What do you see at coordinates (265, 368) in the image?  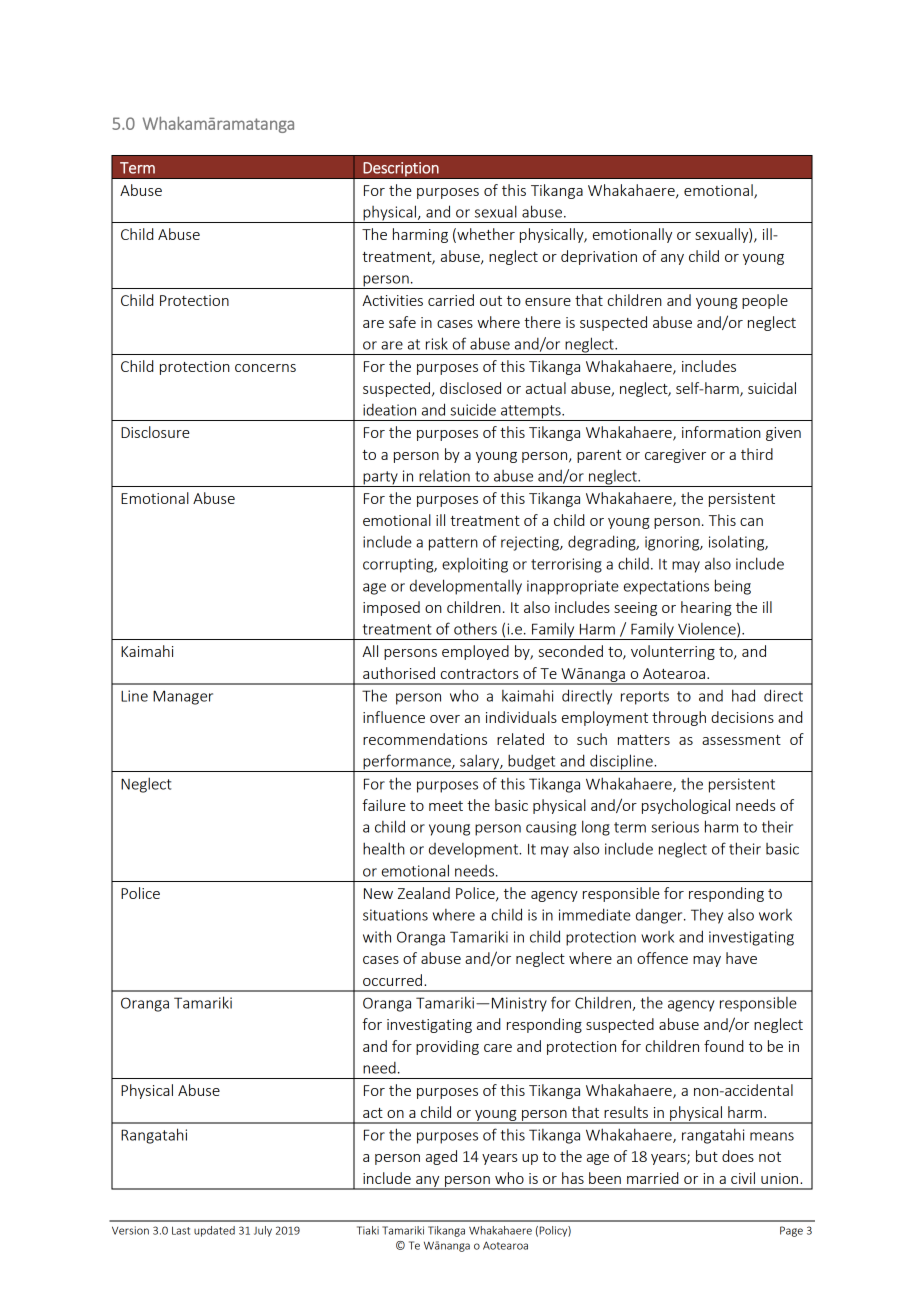 I see `concerns` at bounding box center [265, 368].
